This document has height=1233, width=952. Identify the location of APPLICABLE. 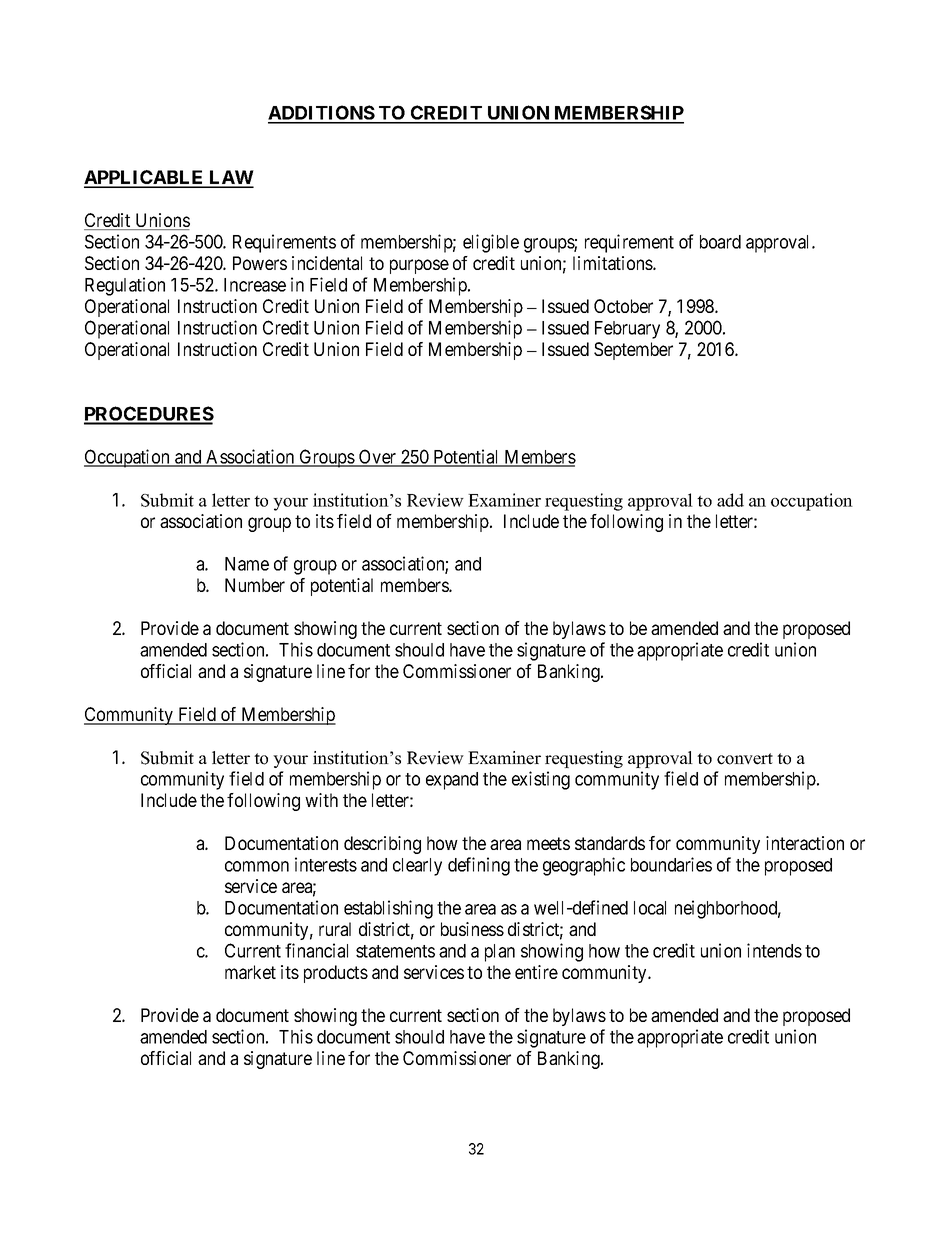
(145, 178).
